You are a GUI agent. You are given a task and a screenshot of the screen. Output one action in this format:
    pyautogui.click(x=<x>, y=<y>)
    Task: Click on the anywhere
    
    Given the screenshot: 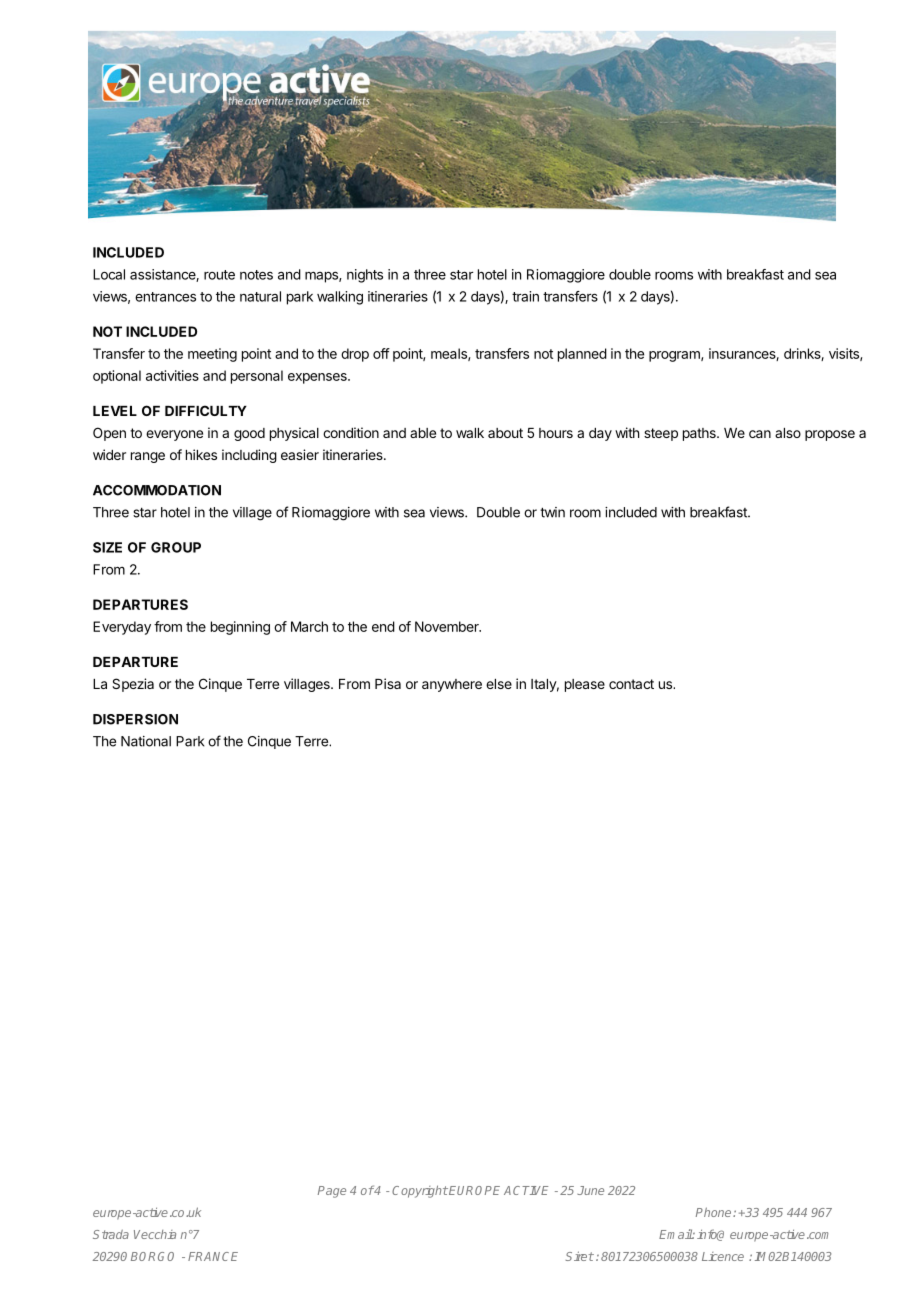 What is the action you would take?
    pyautogui.click(x=452, y=685)
